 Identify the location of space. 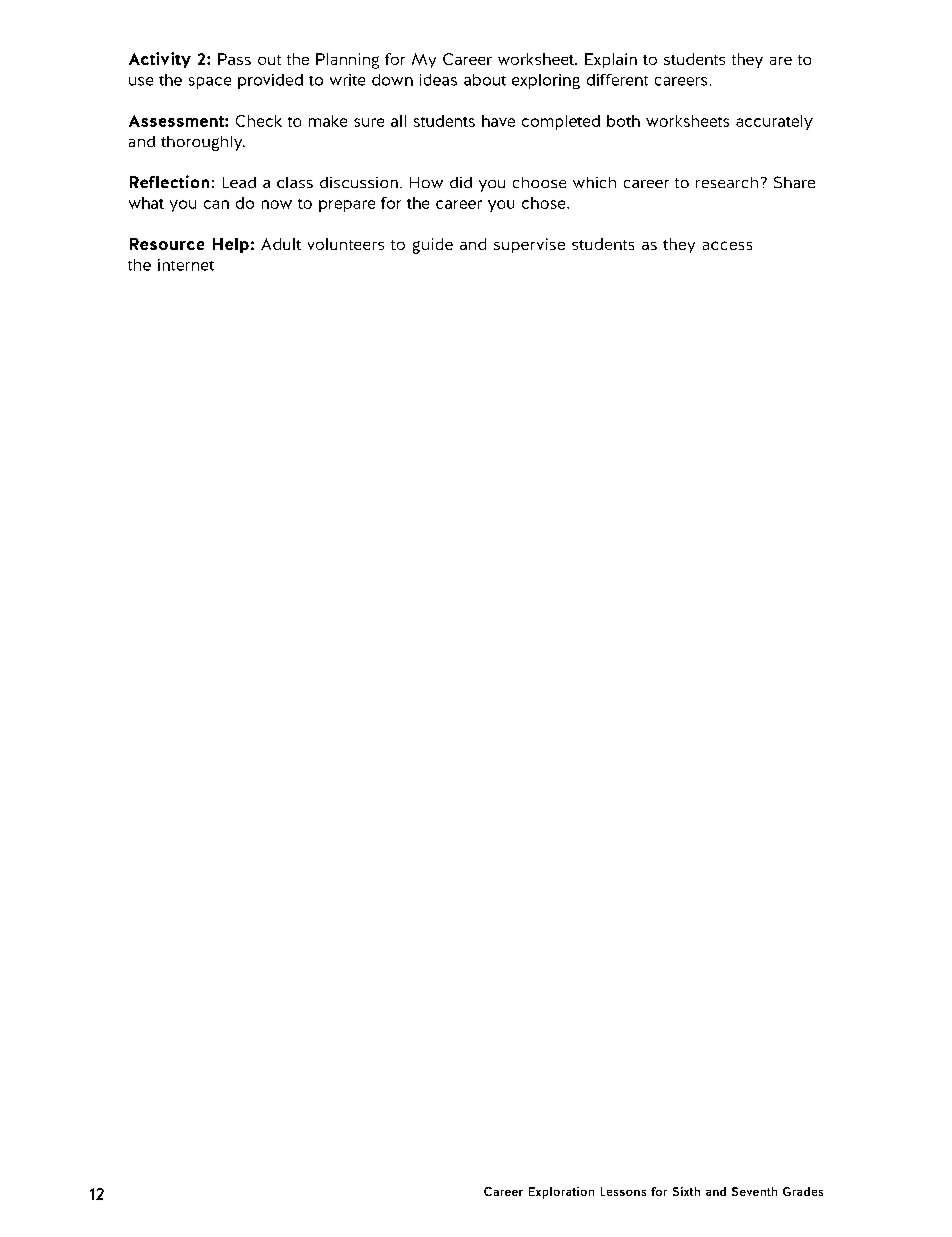
(210, 83).
